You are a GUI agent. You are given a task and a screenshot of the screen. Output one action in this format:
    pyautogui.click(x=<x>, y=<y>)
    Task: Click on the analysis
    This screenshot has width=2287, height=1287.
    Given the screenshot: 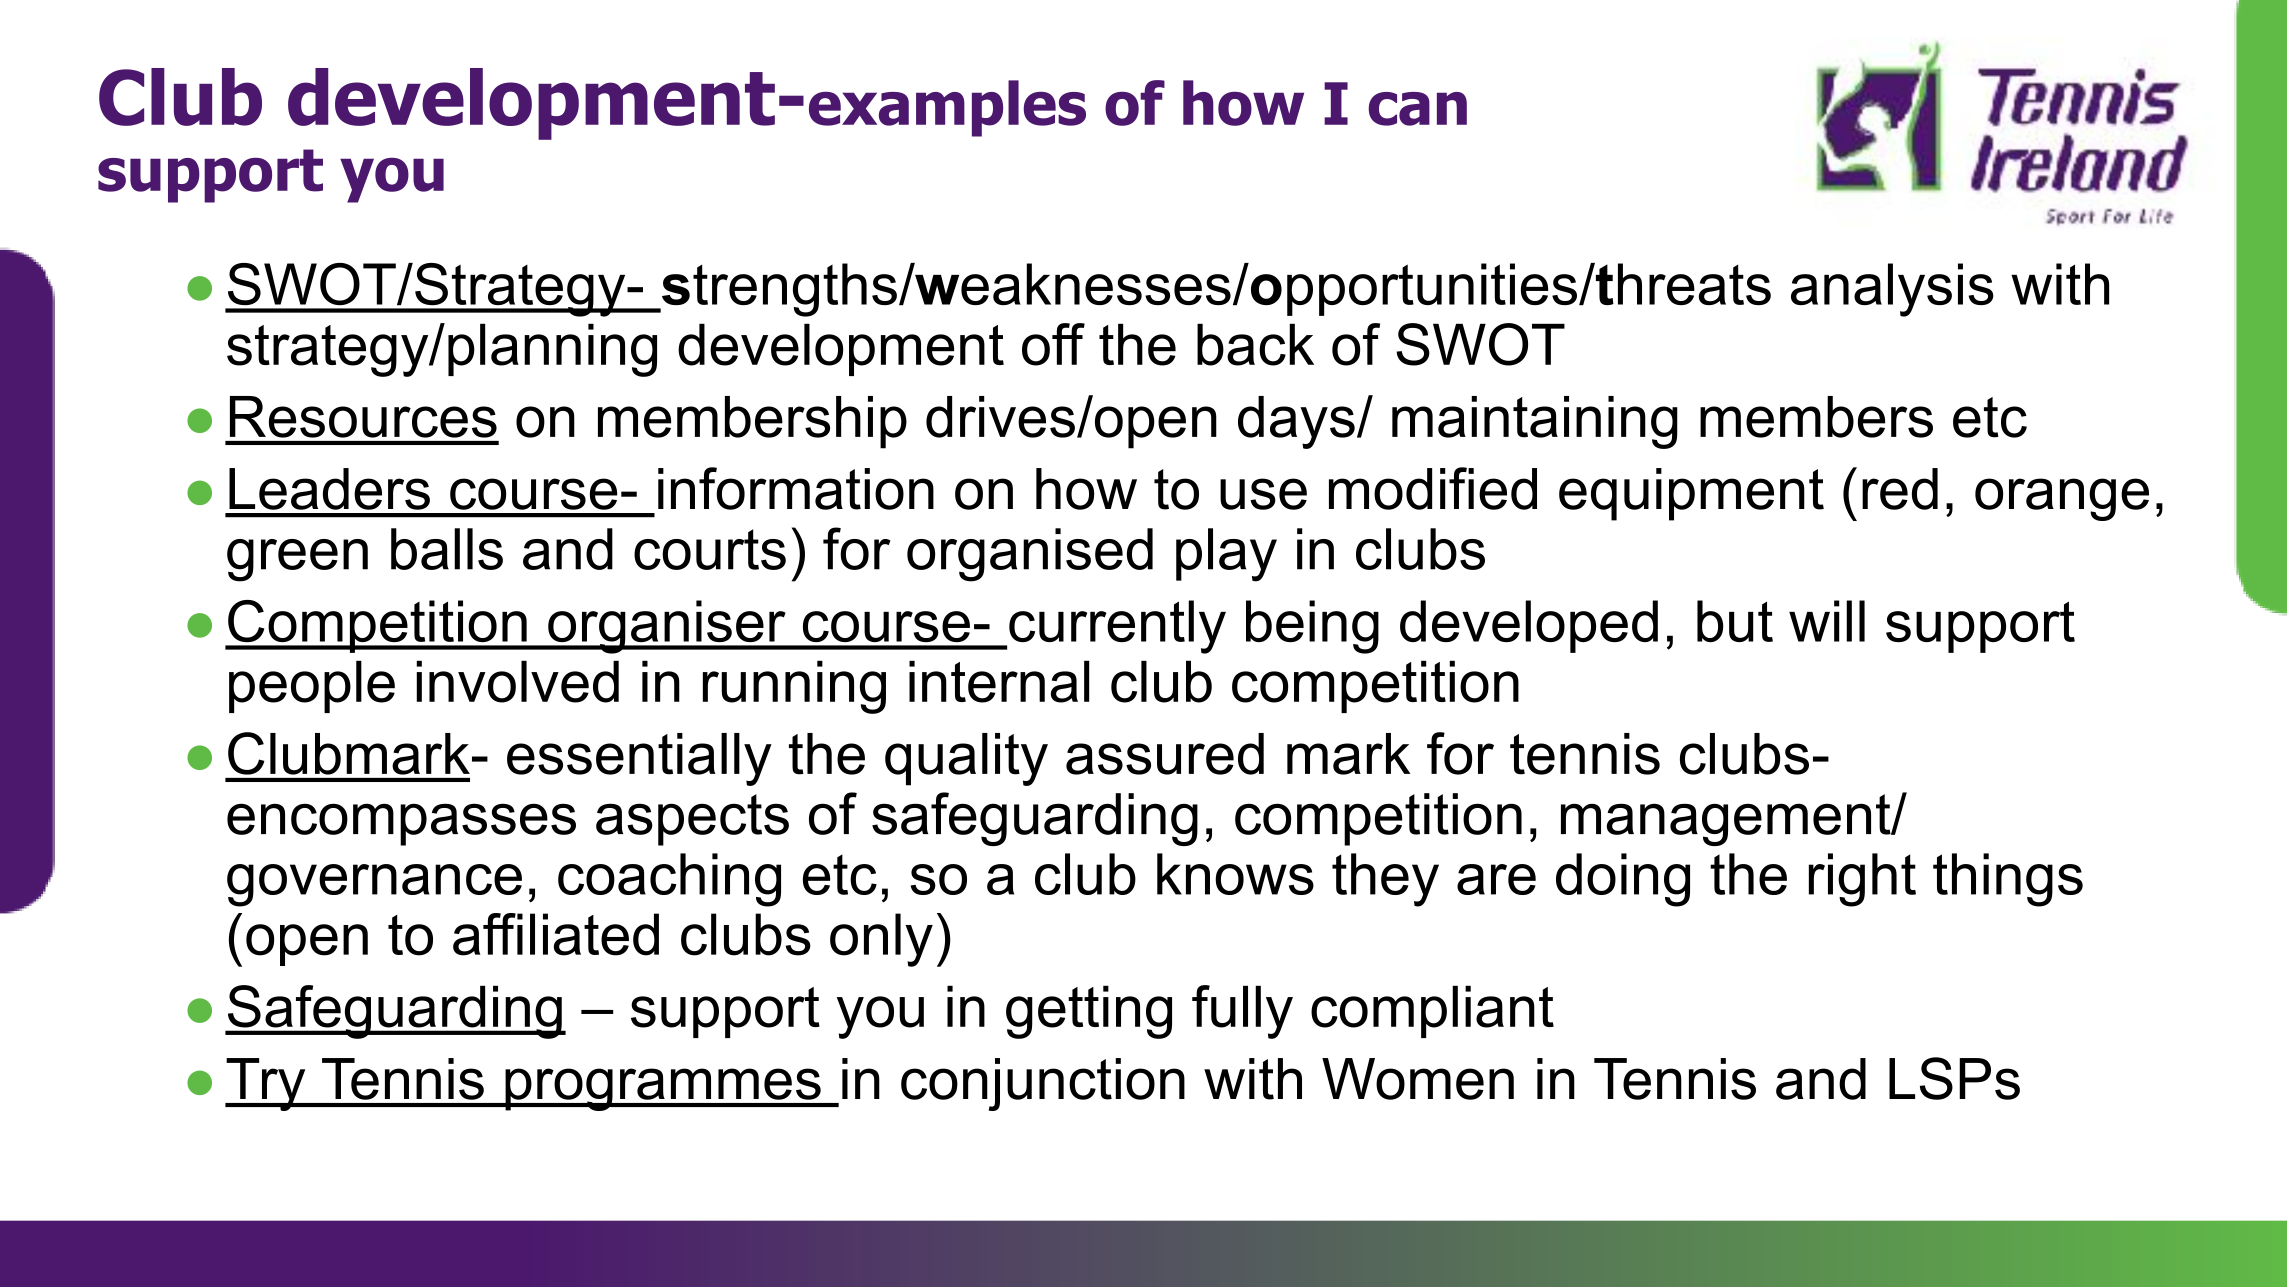 What is the action you would take?
    pyautogui.click(x=1892, y=290)
